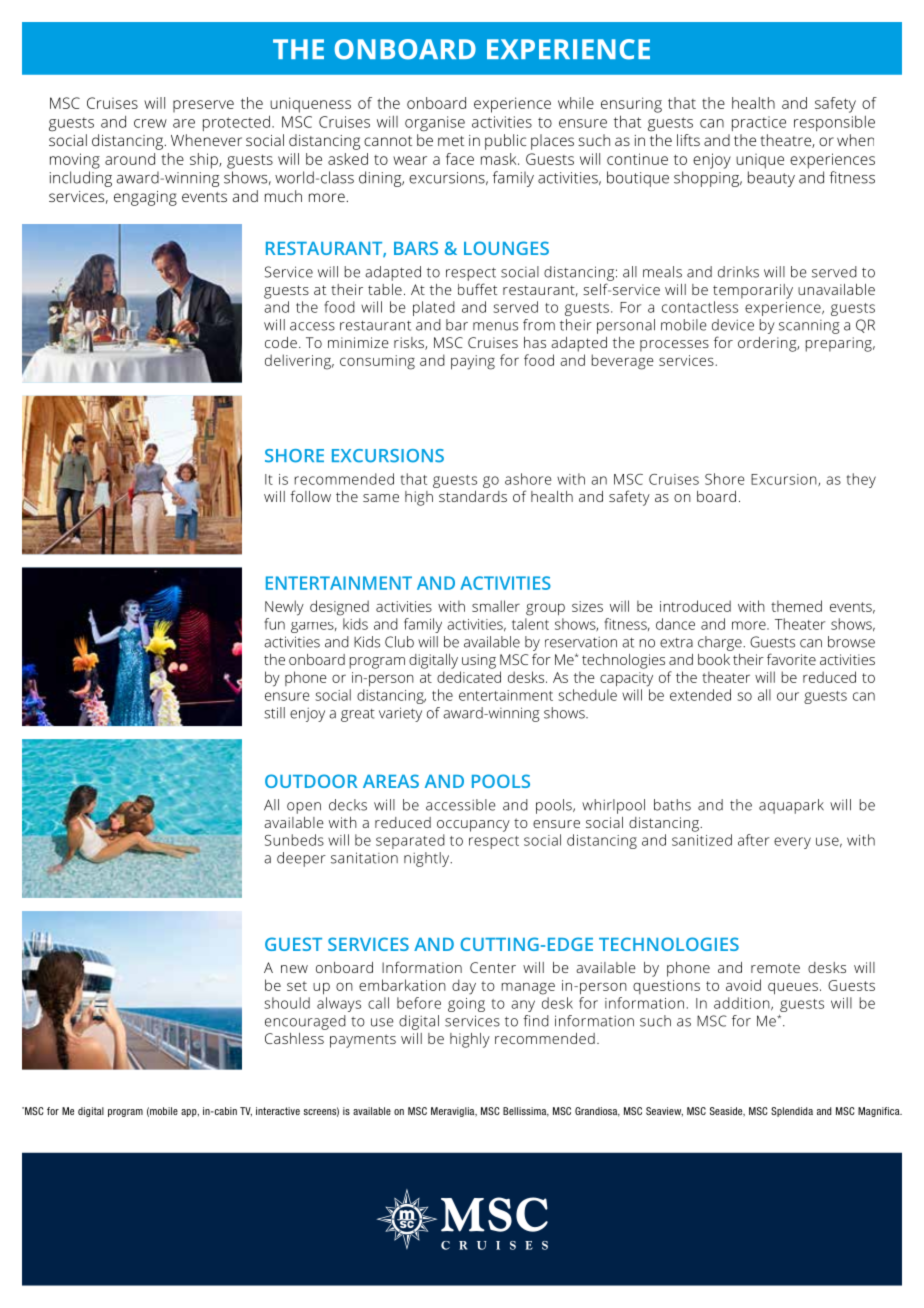 The width and height of the screenshot is (924, 1308). Describe the element at coordinates (759, 123) in the screenshot. I see `practice` at that location.
